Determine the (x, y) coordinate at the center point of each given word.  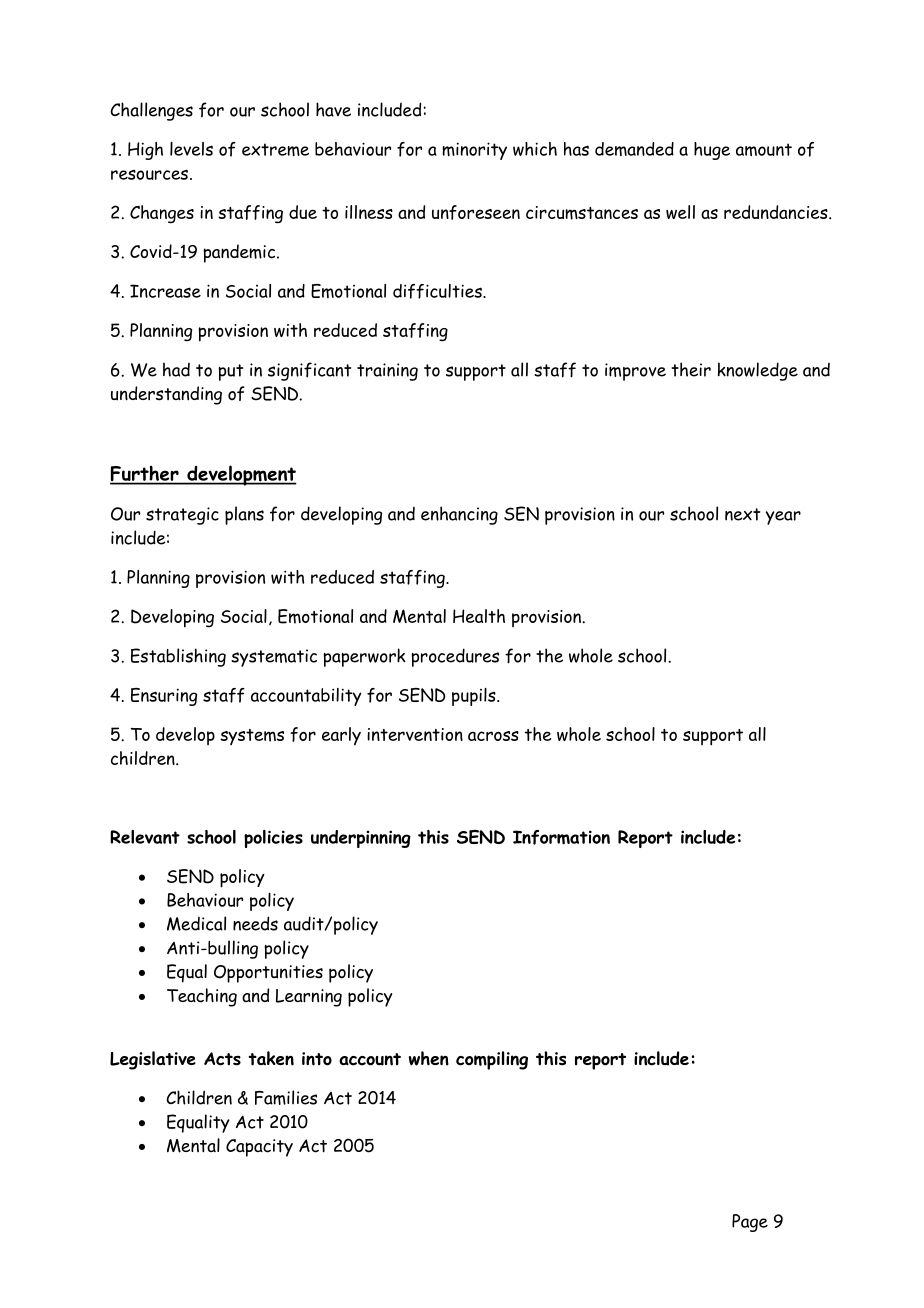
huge (712, 151)
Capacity (259, 1148)
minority (474, 151)
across (493, 736)
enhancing (459, 515)
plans (244, 515)
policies (273, 839)
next (742, 514)
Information (561, 837)
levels (191, 149)
